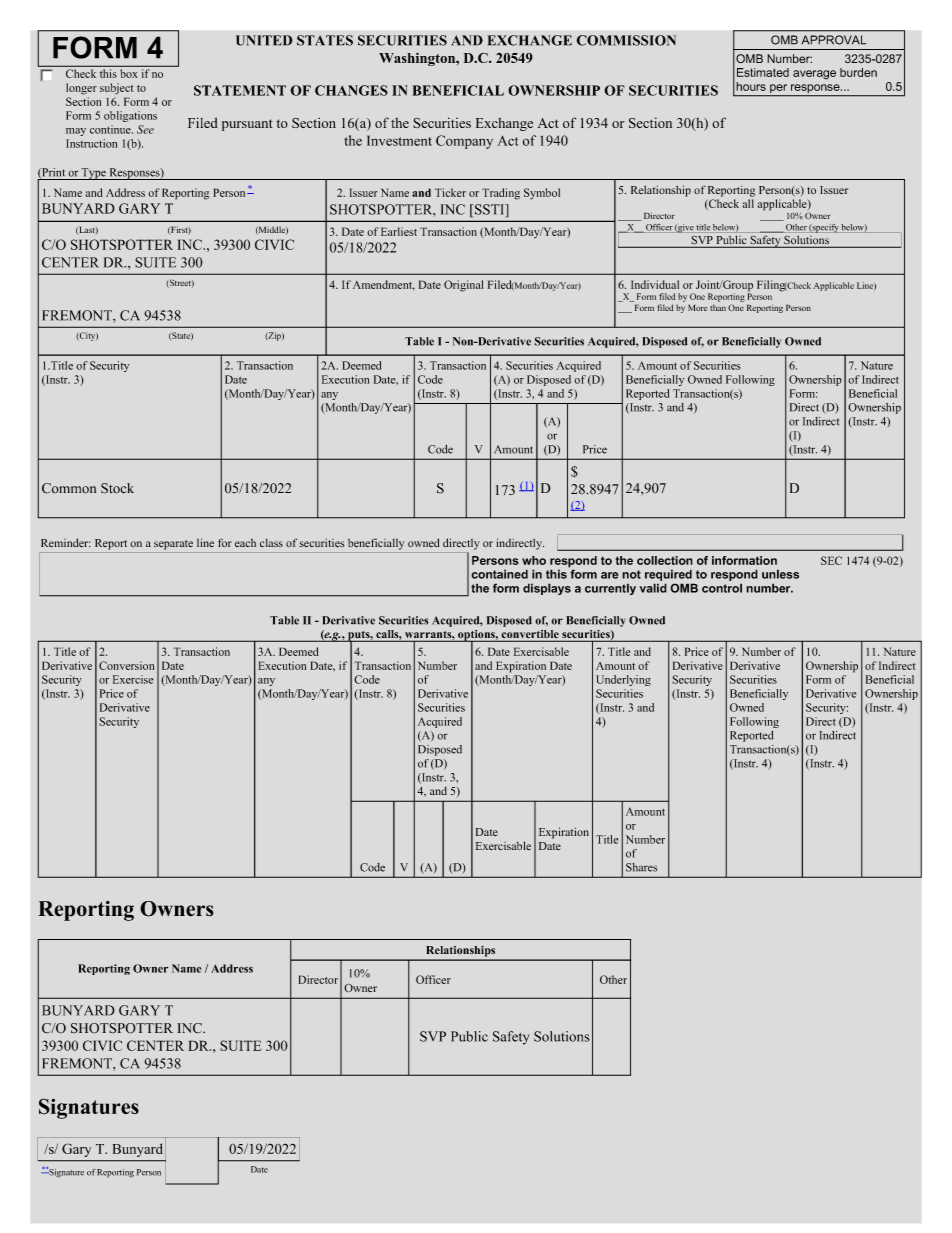 The width and height of the document is (952, 1233). What do you see at coordinates (623, 680) in the document?
I see `Underlying` at bounding box center [623, 680].
